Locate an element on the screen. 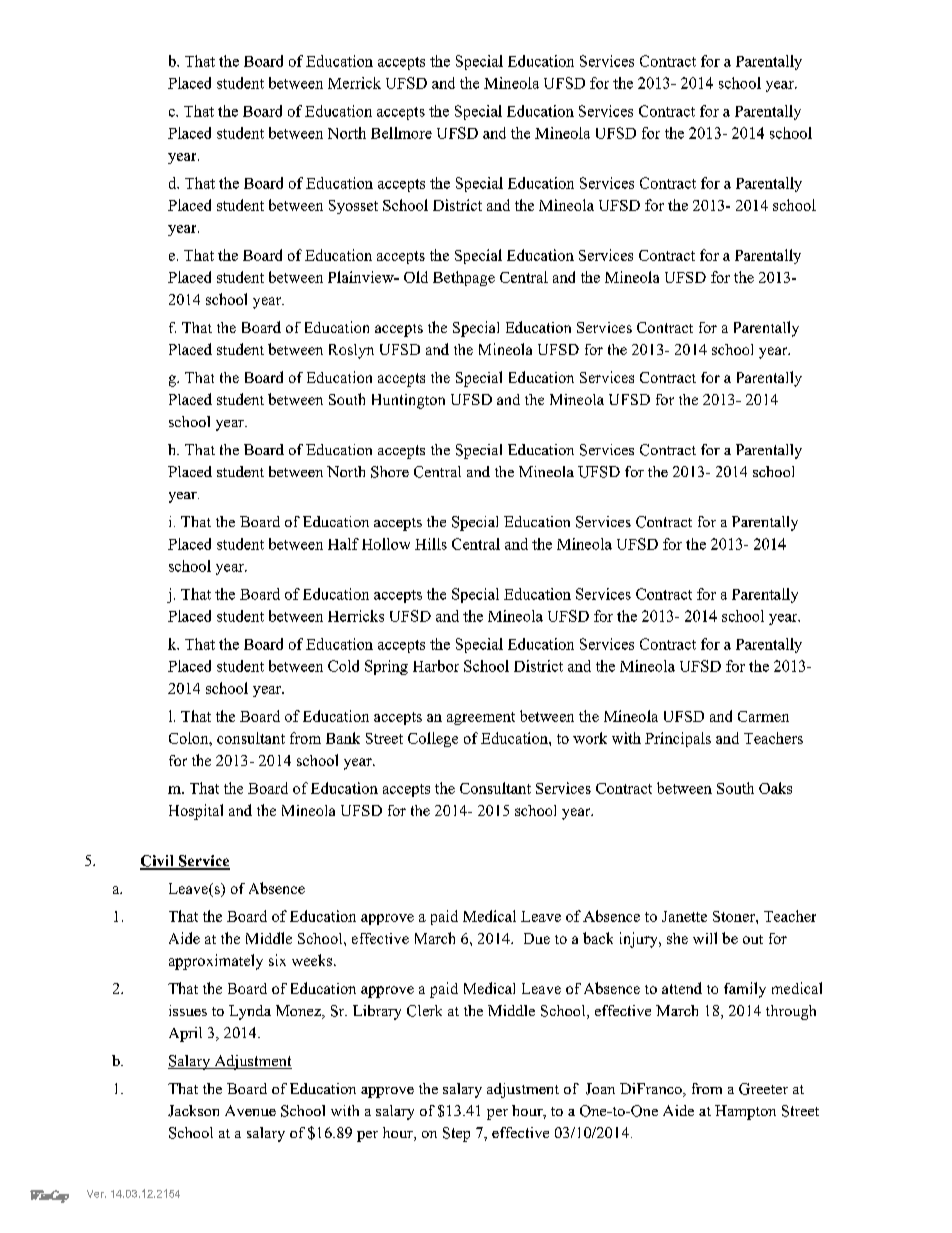 Image resolution: width=952 pixels, height=1233 pixels. Hospital is located at coordinates (196, 812).
